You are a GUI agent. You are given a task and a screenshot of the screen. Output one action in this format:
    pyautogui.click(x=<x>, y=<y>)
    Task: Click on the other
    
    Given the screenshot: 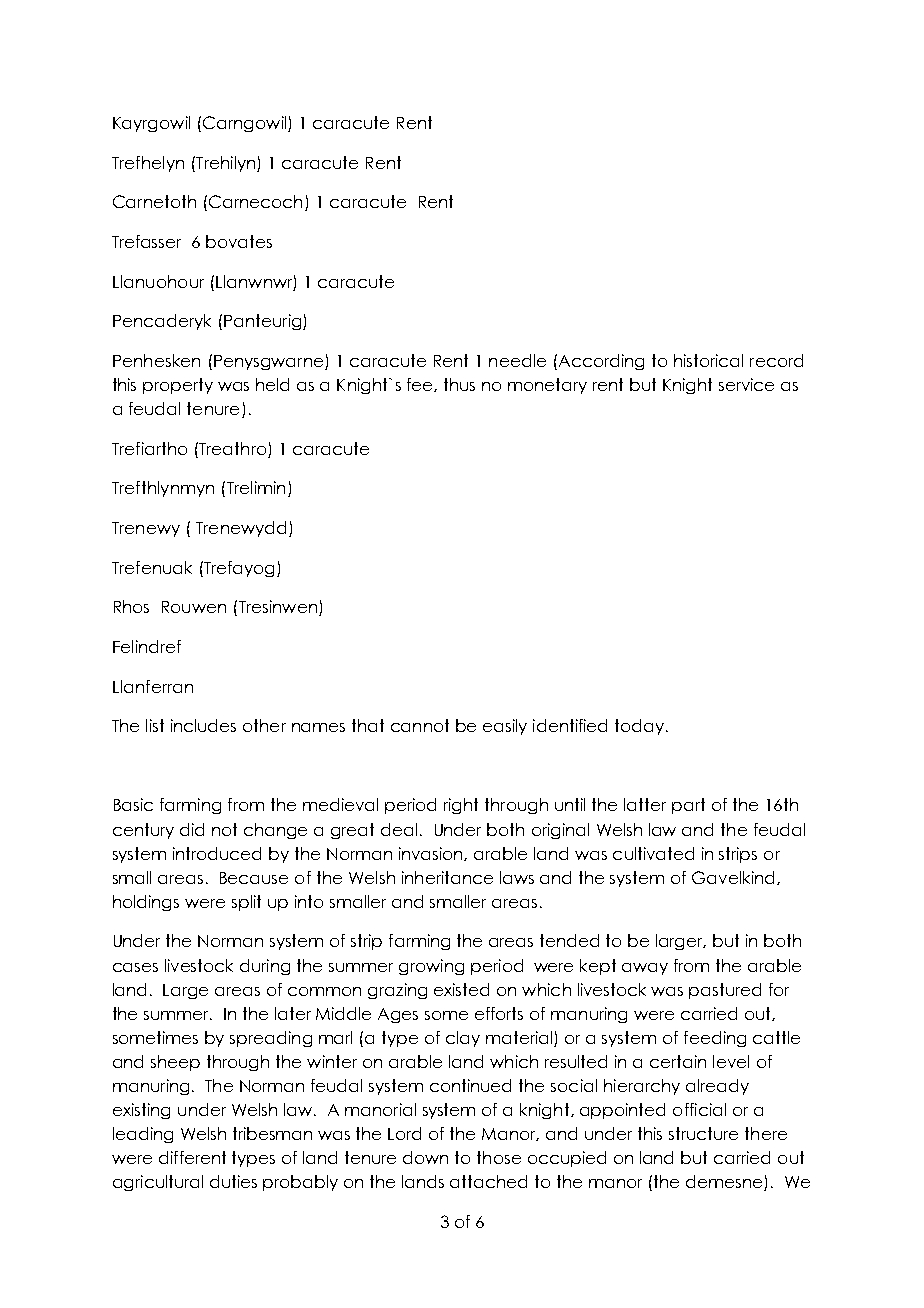 What is the action you would take?
    pyautogui.click(x=264, y=725)
